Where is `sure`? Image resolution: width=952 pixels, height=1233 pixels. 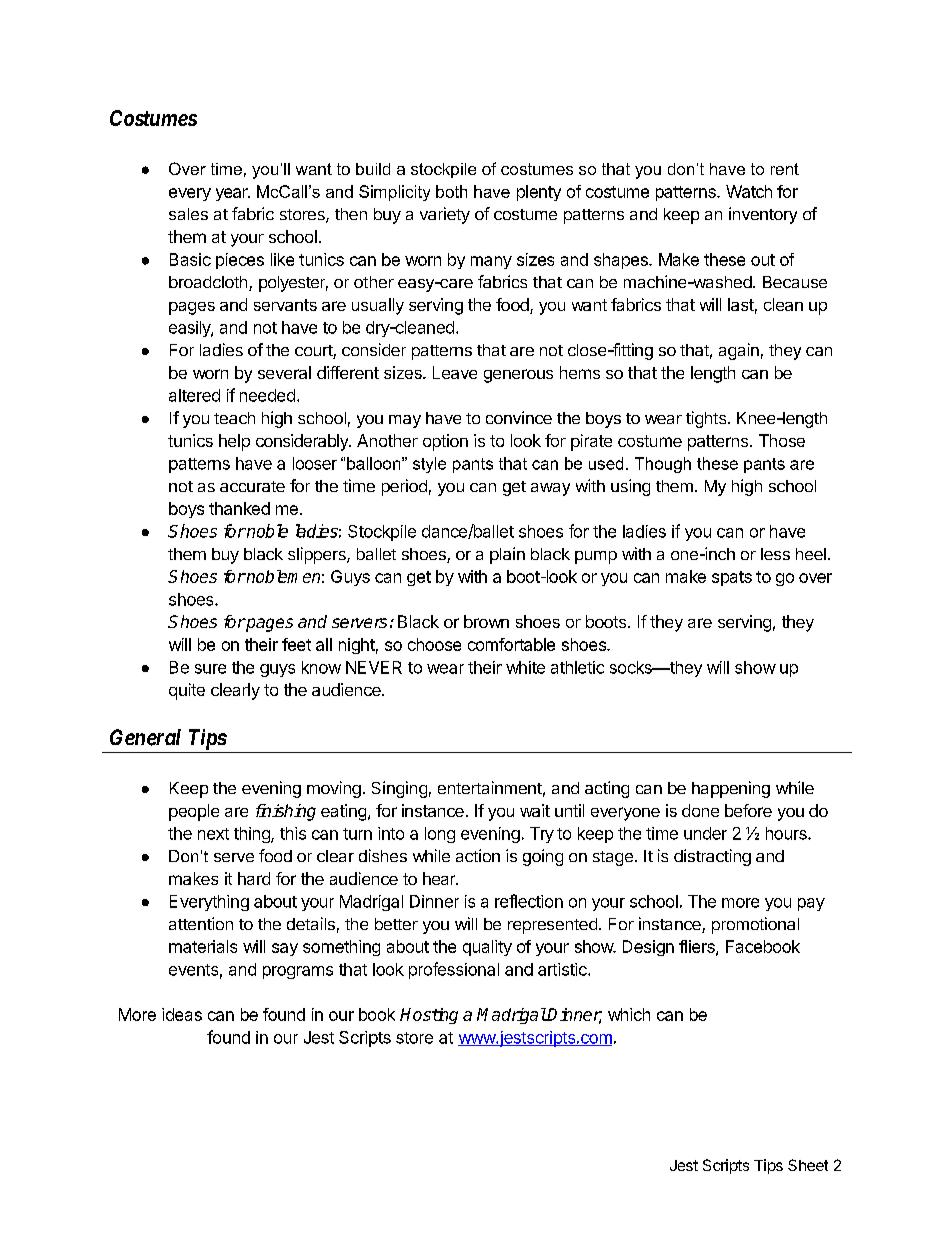
sure is located at coordinates (210, 669).
